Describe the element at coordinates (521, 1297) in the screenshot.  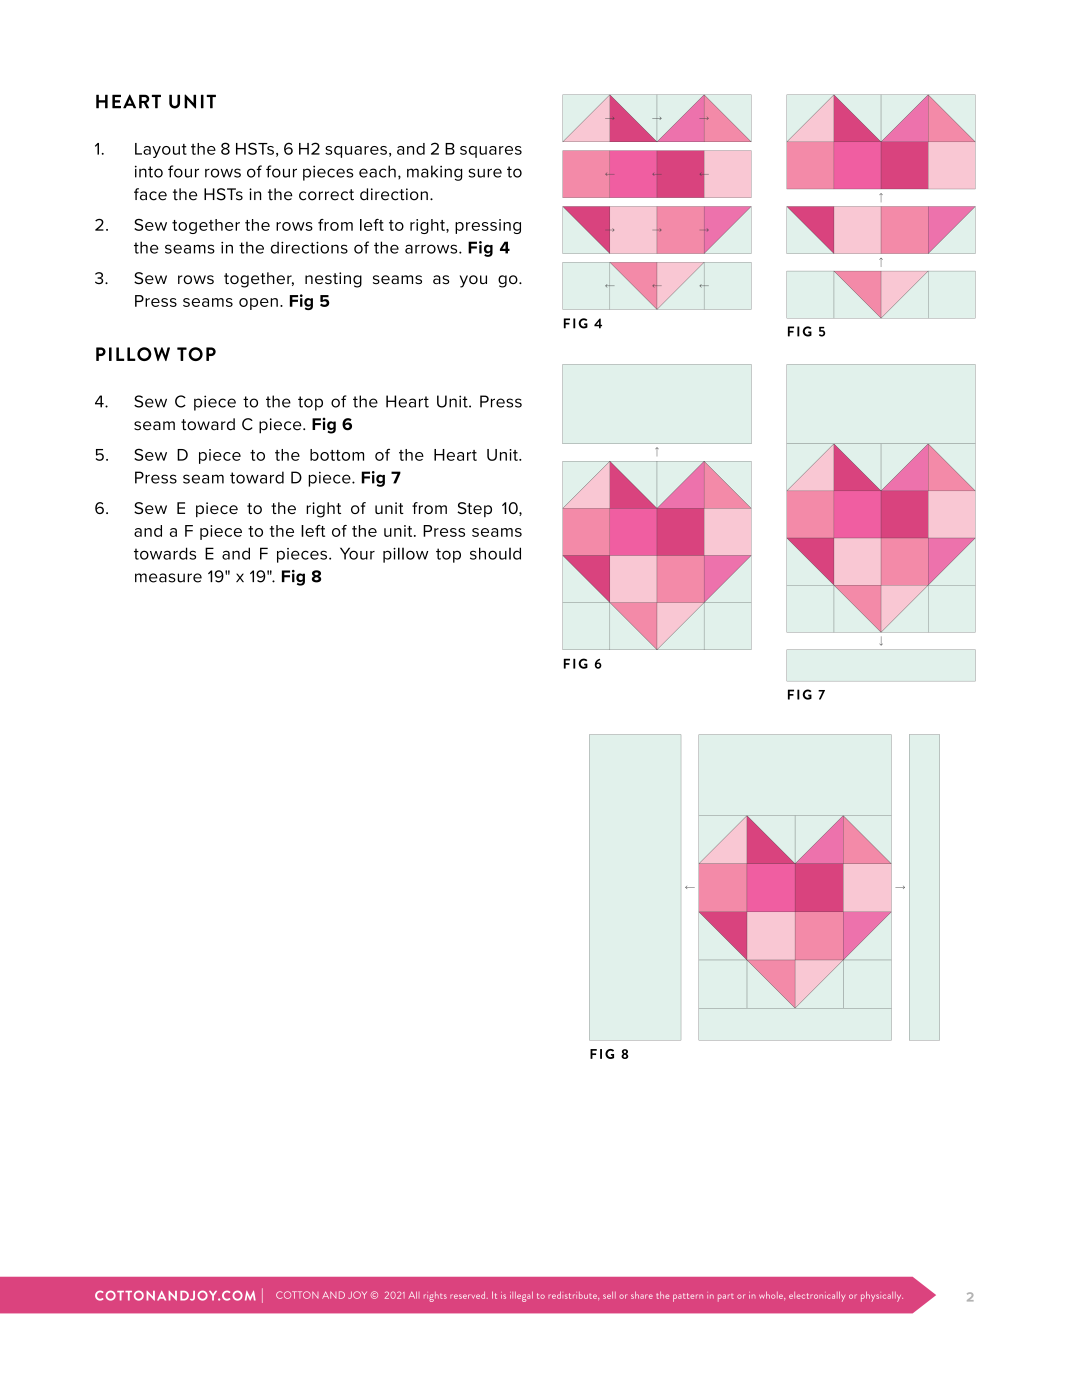
I see `illegal` at that location.
